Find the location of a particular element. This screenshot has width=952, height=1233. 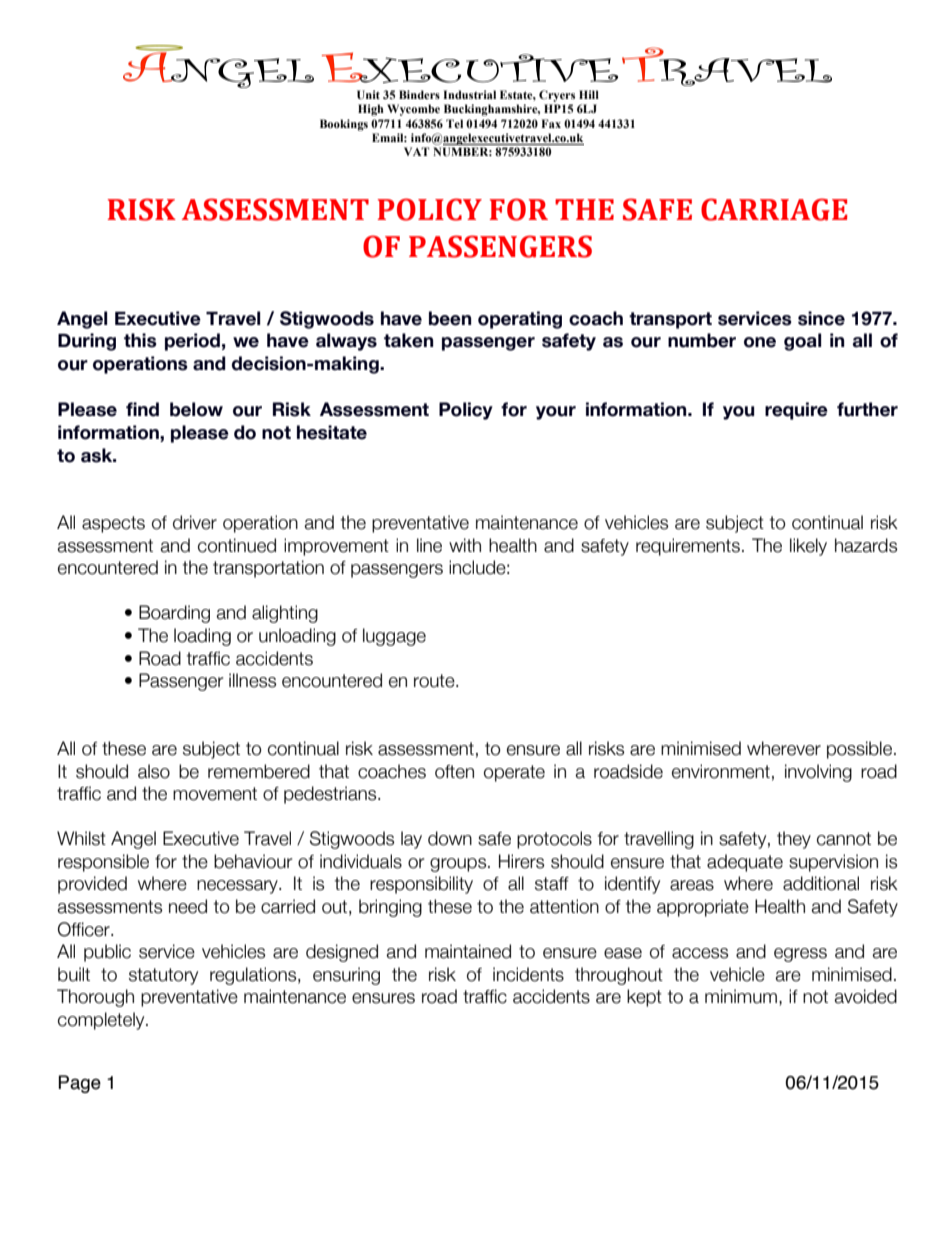

movement is located at coordinates (215, 794).
